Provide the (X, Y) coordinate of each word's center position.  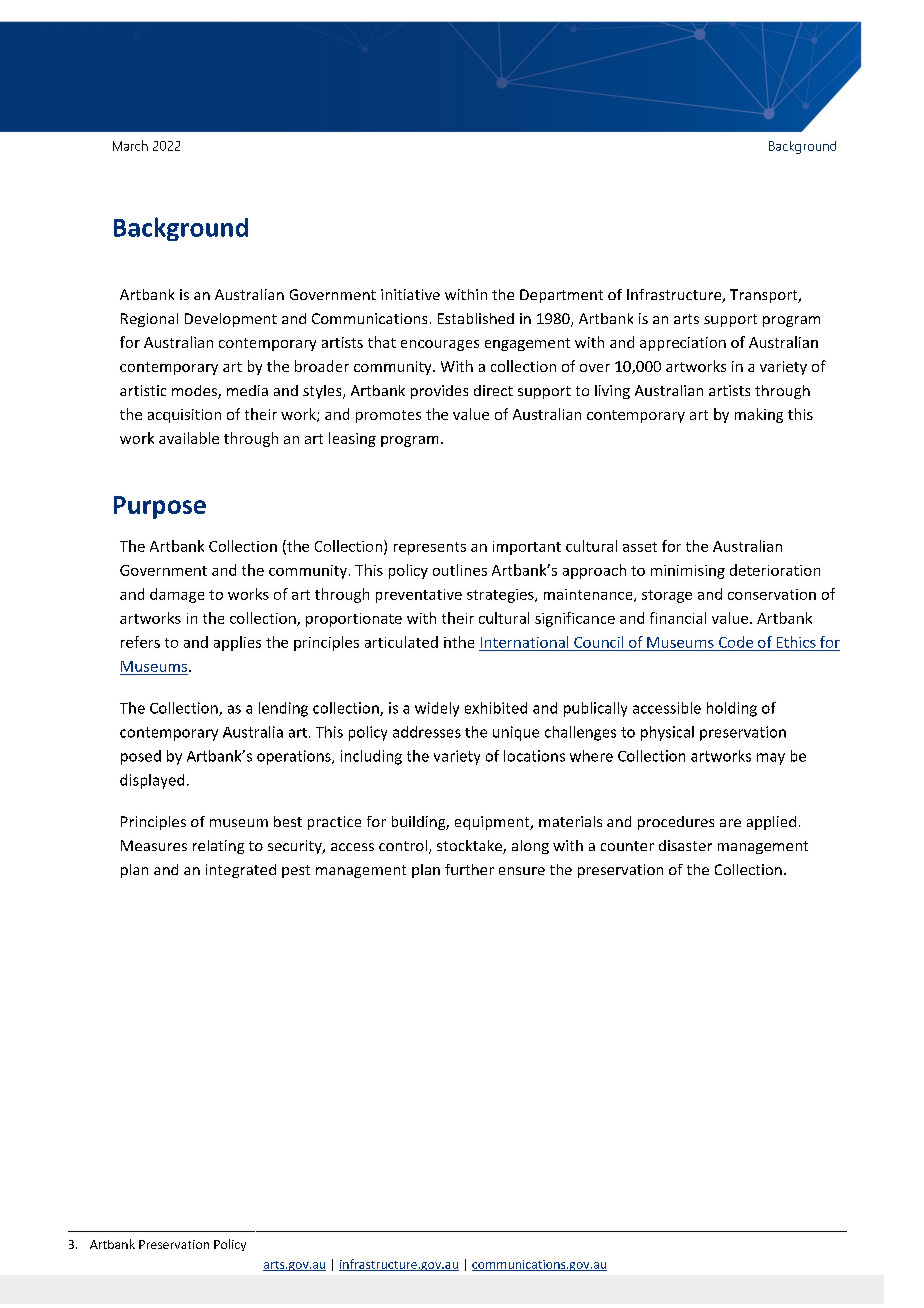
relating (218, 847)
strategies (501, 596)
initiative (410, 294)
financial (678, 618)
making (759, 415)
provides (439, 392)
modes (195, 392)
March (130, 145)
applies (237, 643)
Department (561, 296)
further (469, 869)
